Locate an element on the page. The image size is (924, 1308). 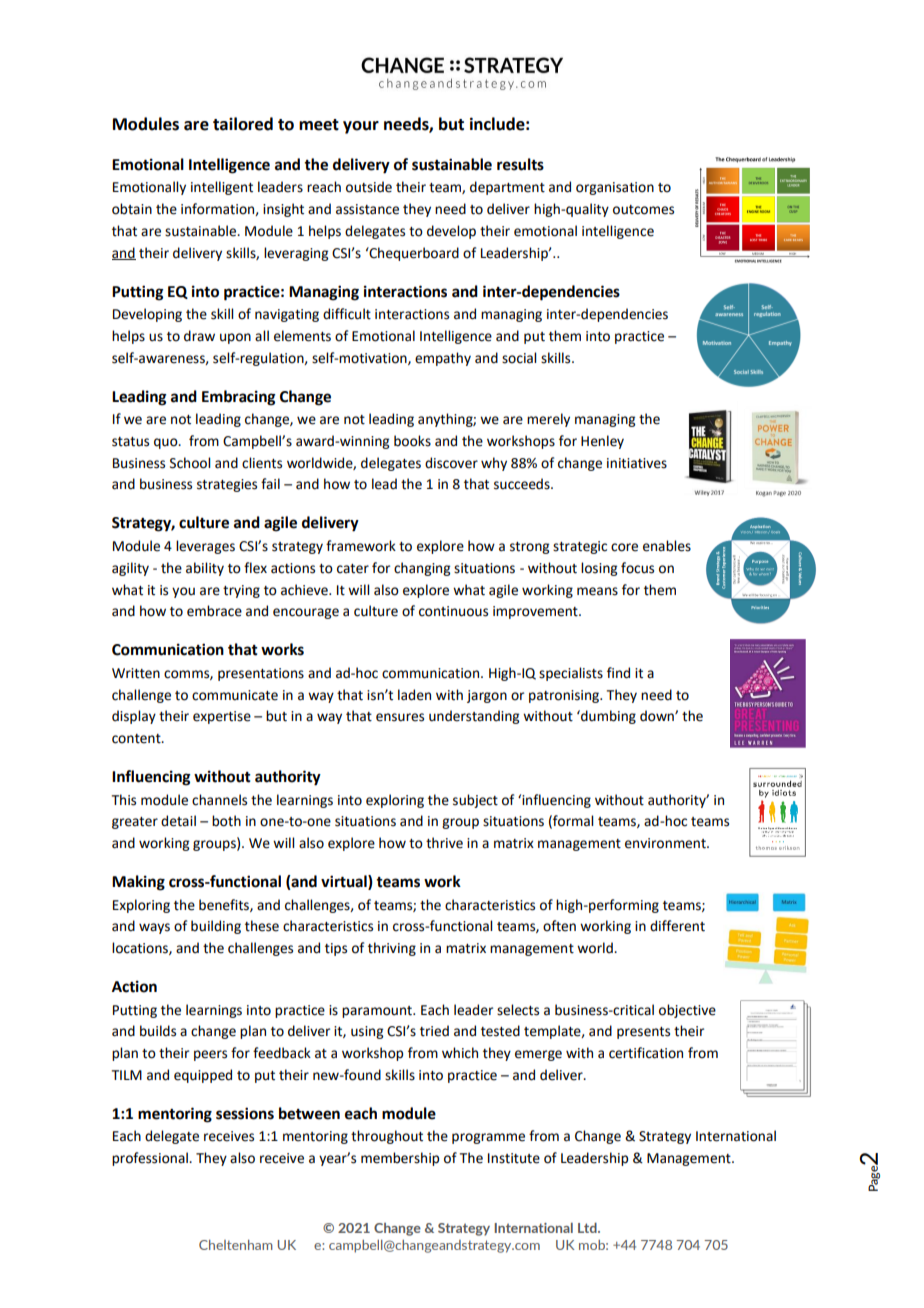
laden is located at coordinates (414, 695).
